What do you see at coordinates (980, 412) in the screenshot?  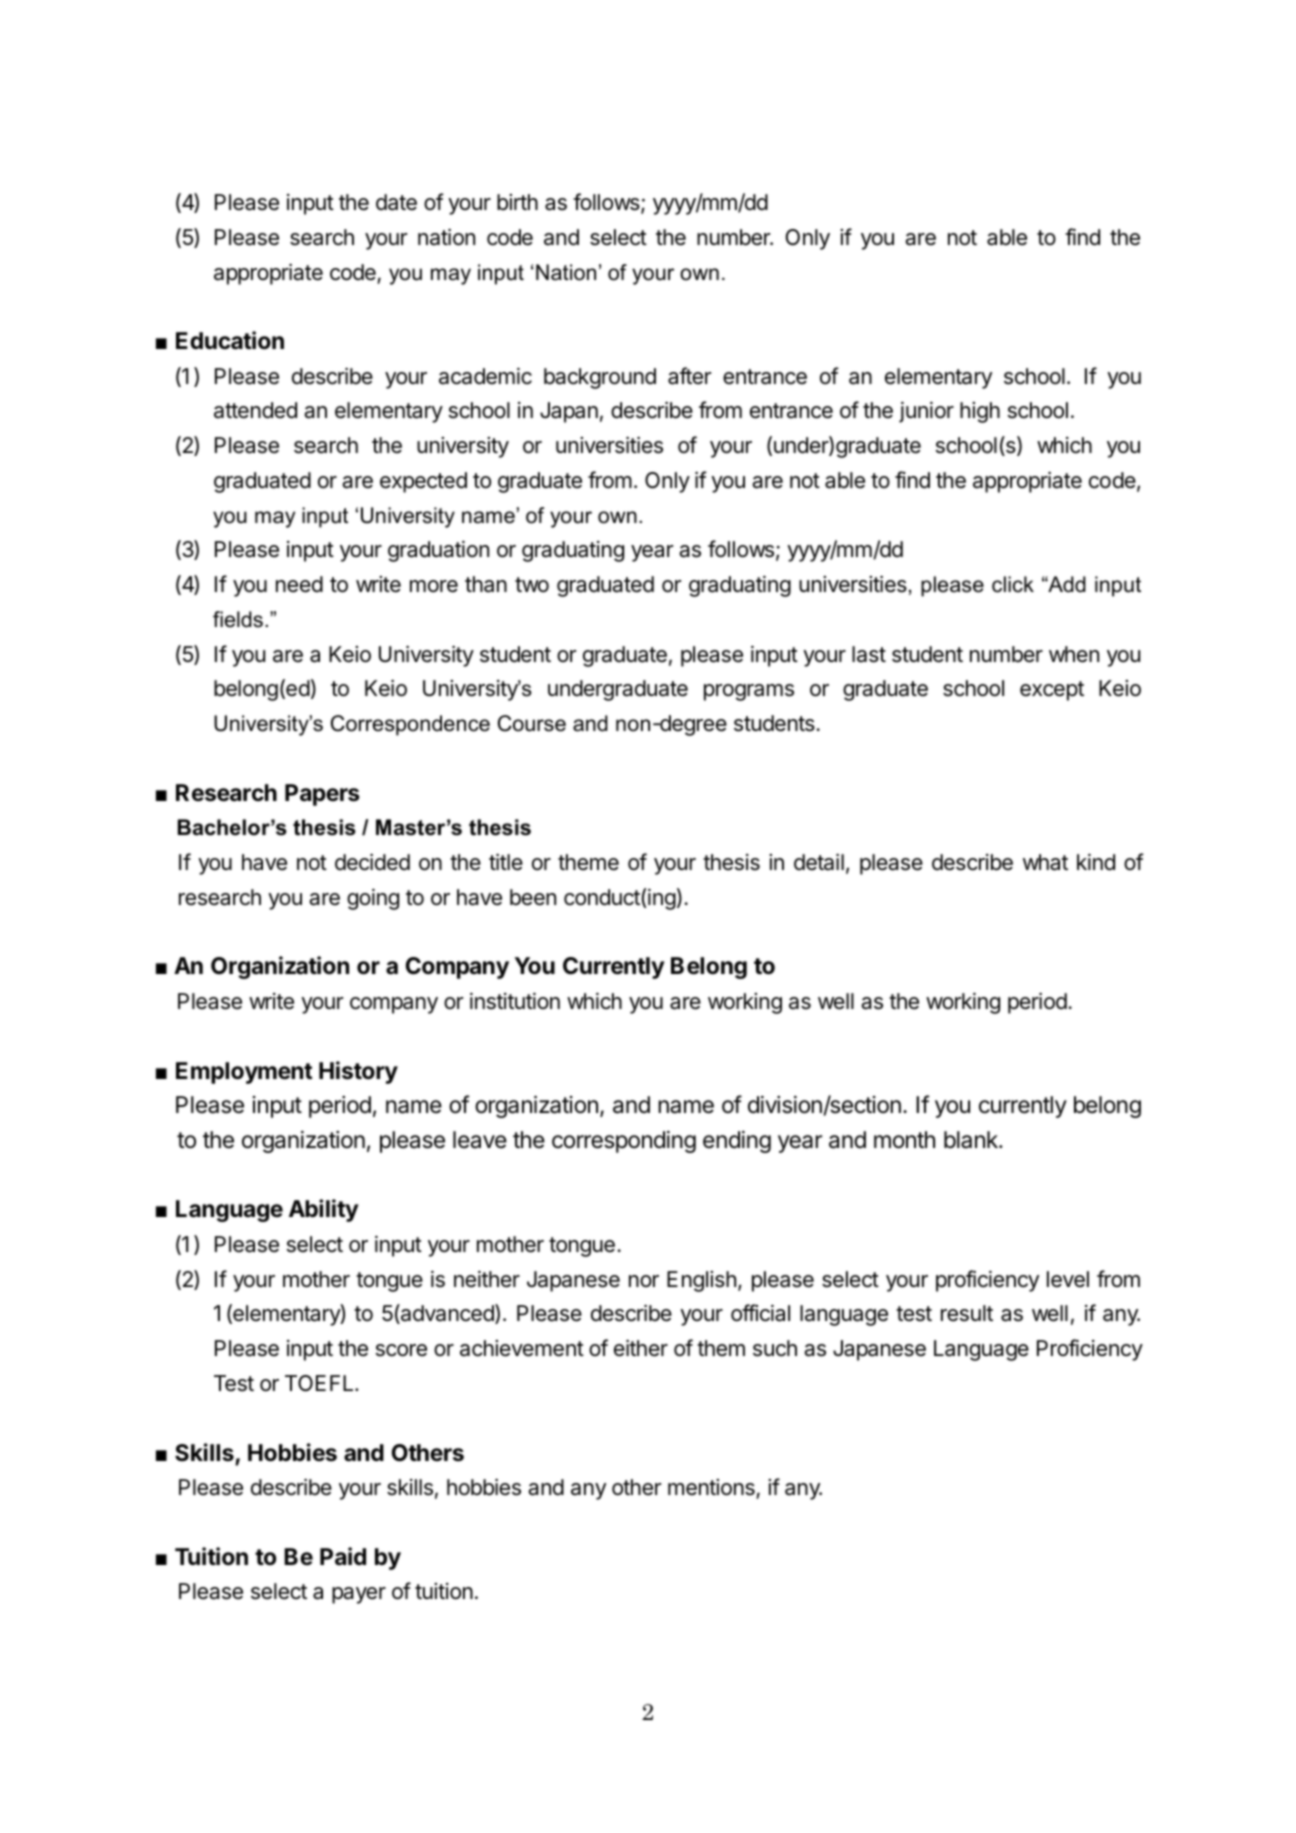 I see `high` at bounding box center [980, 412].
